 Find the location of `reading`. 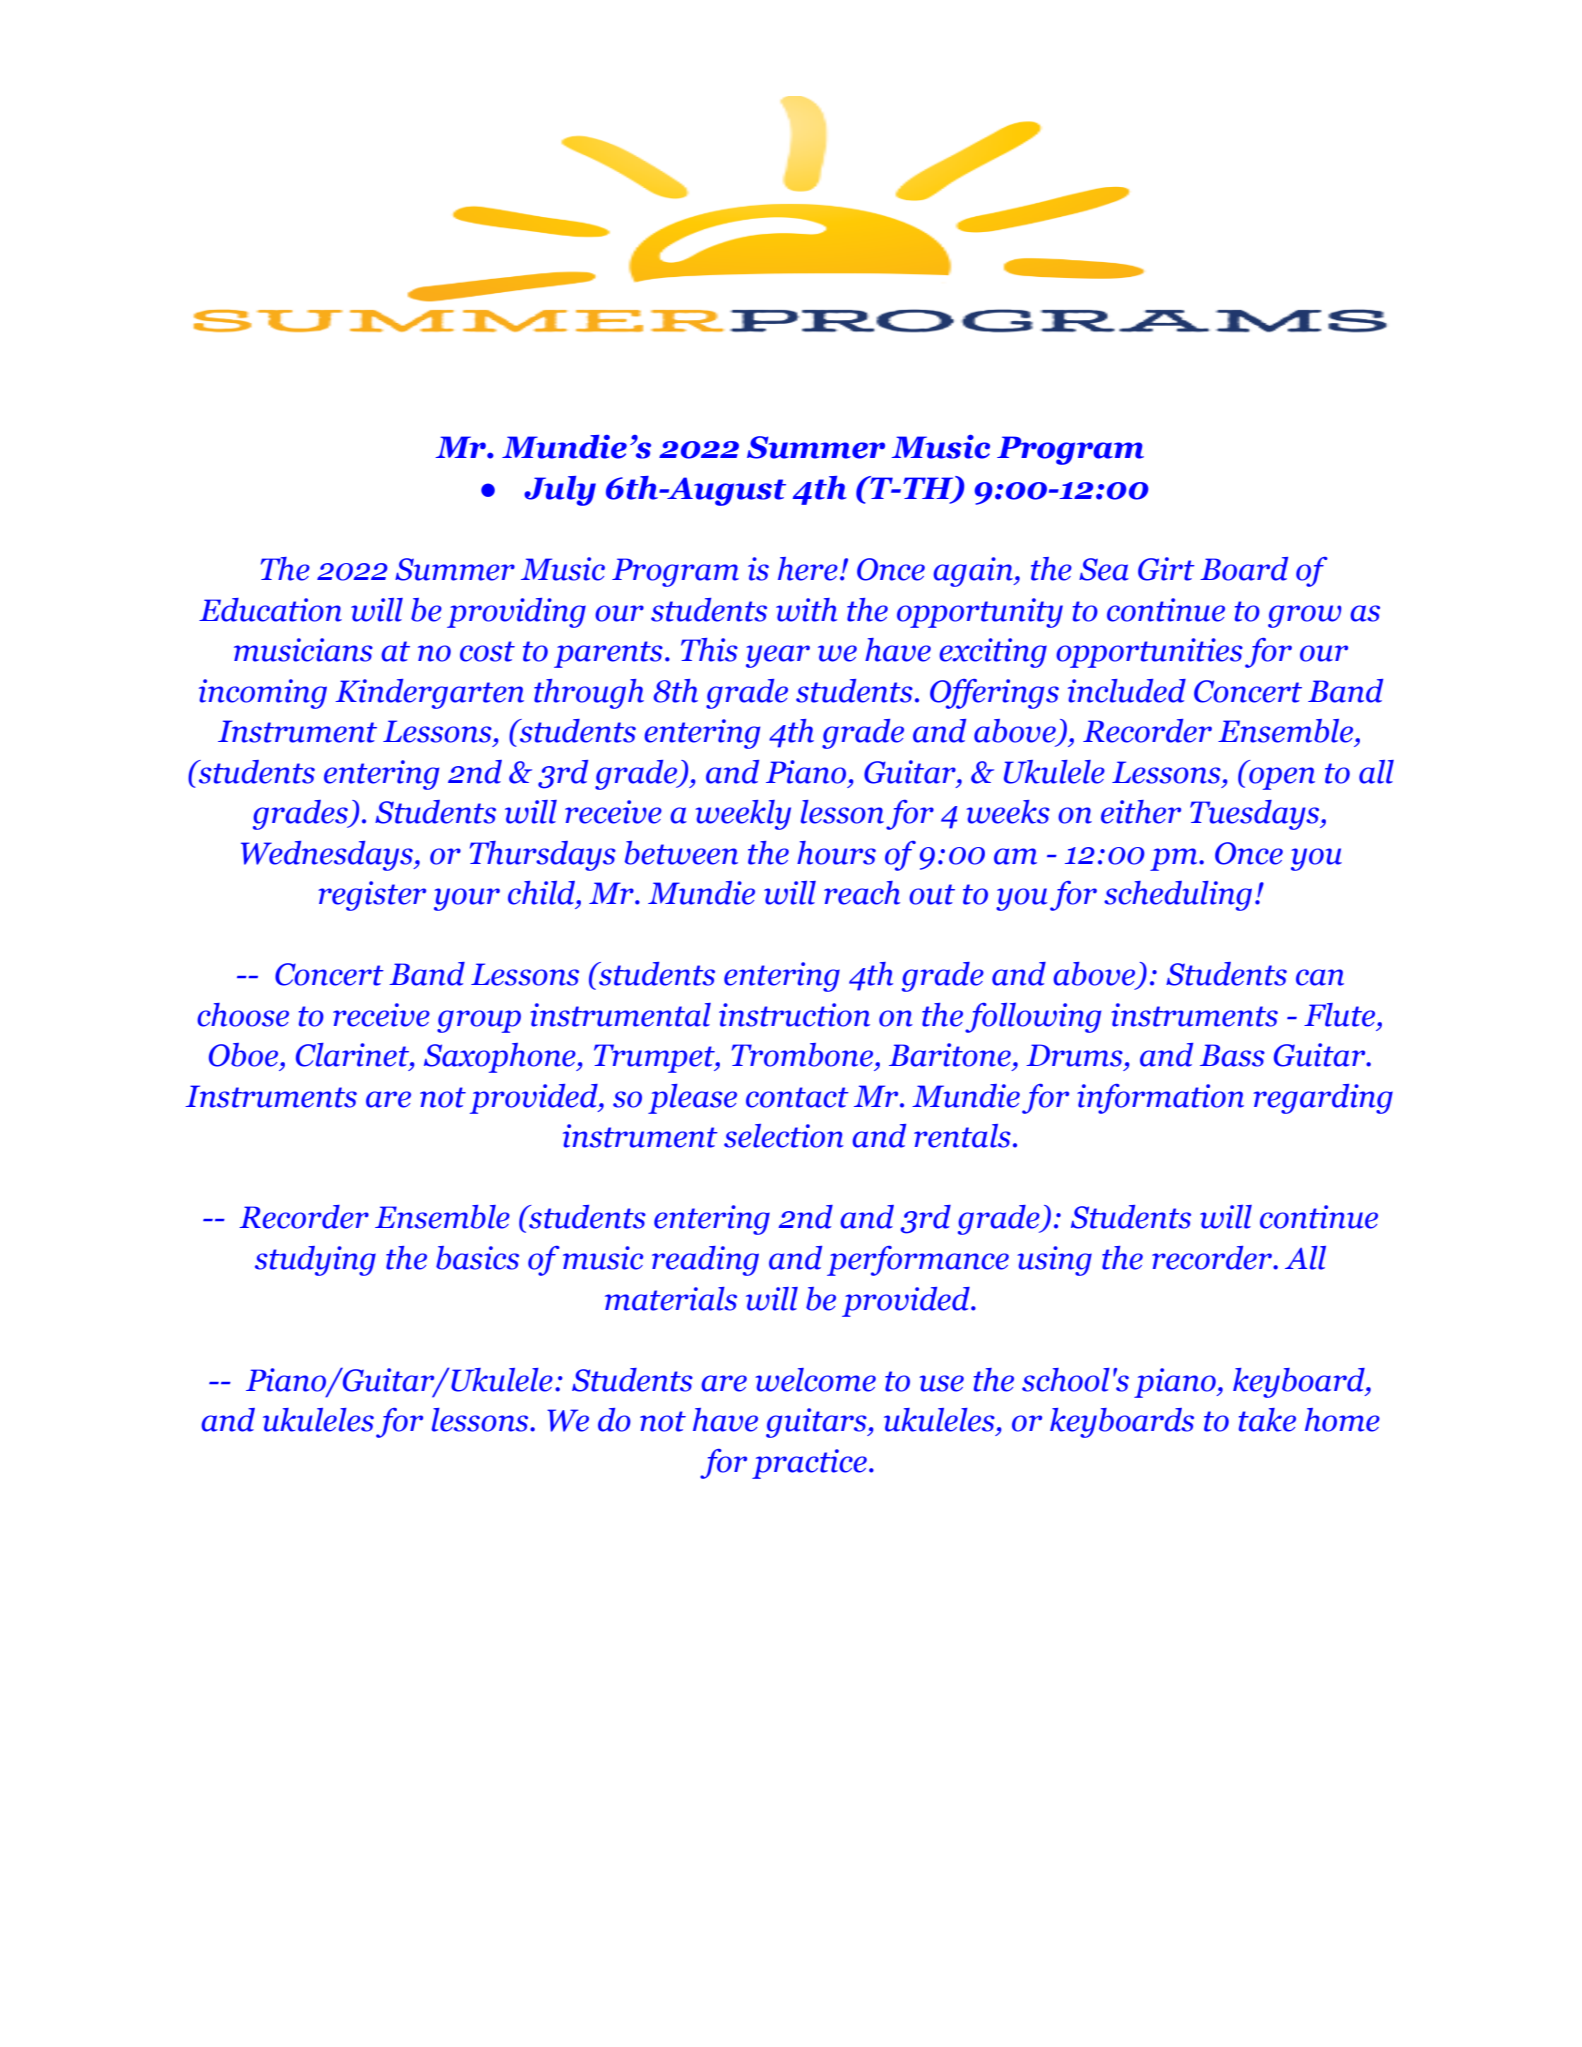

reading is located at coordinates (705, 1261).
